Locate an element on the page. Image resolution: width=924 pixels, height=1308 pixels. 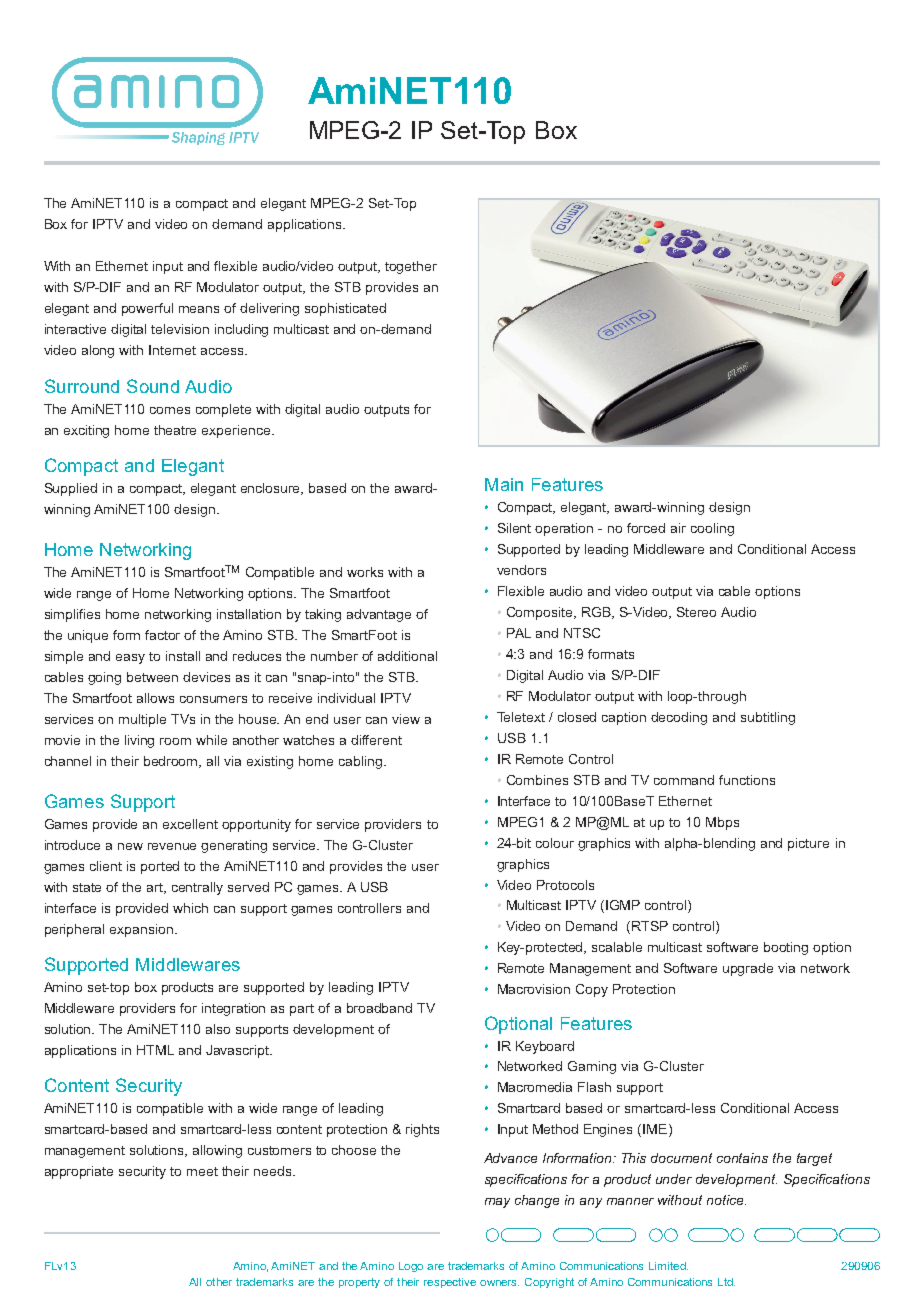
functions is located at coordinates (747, 780).
